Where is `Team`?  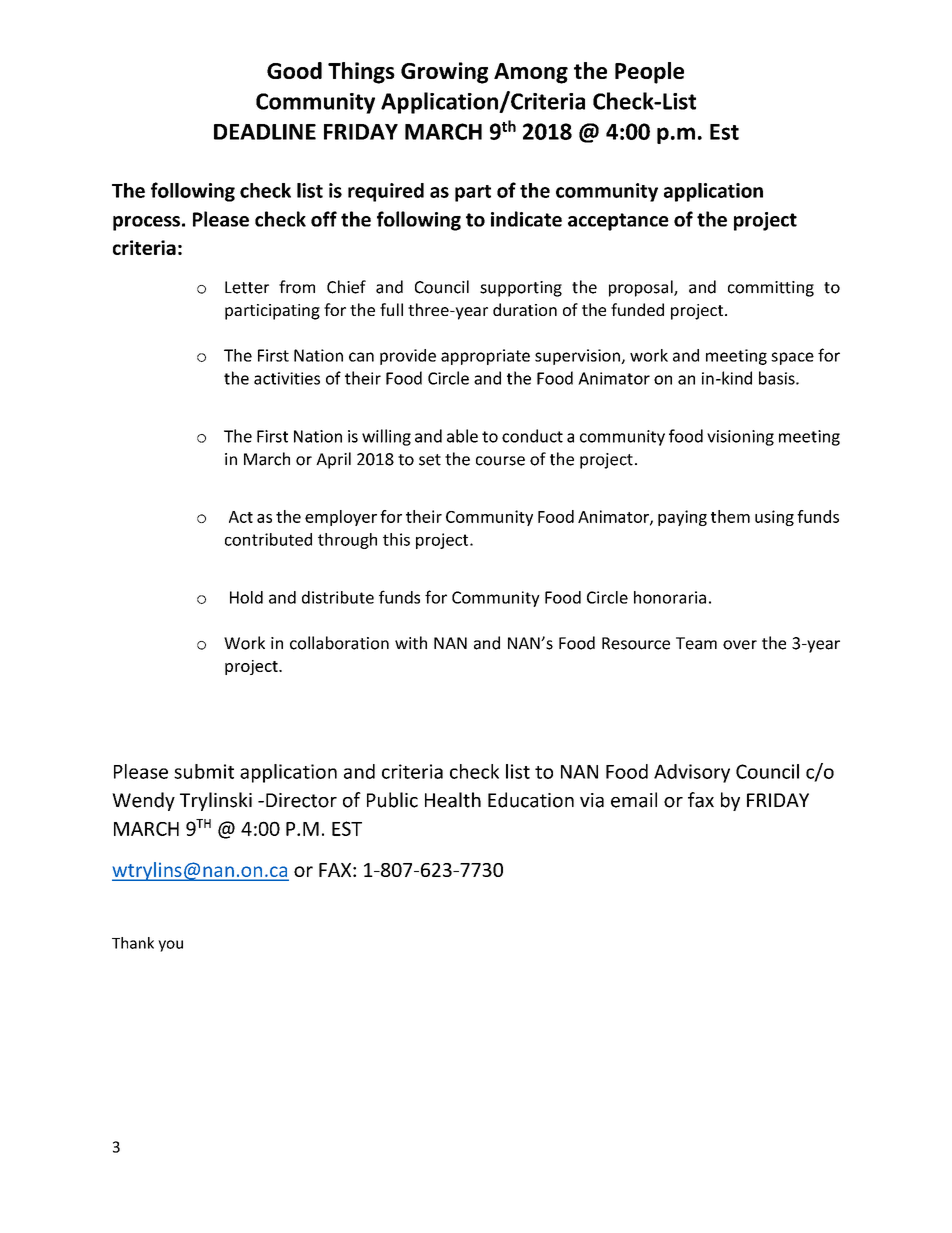 Team is located at coordinates (696, 643).
